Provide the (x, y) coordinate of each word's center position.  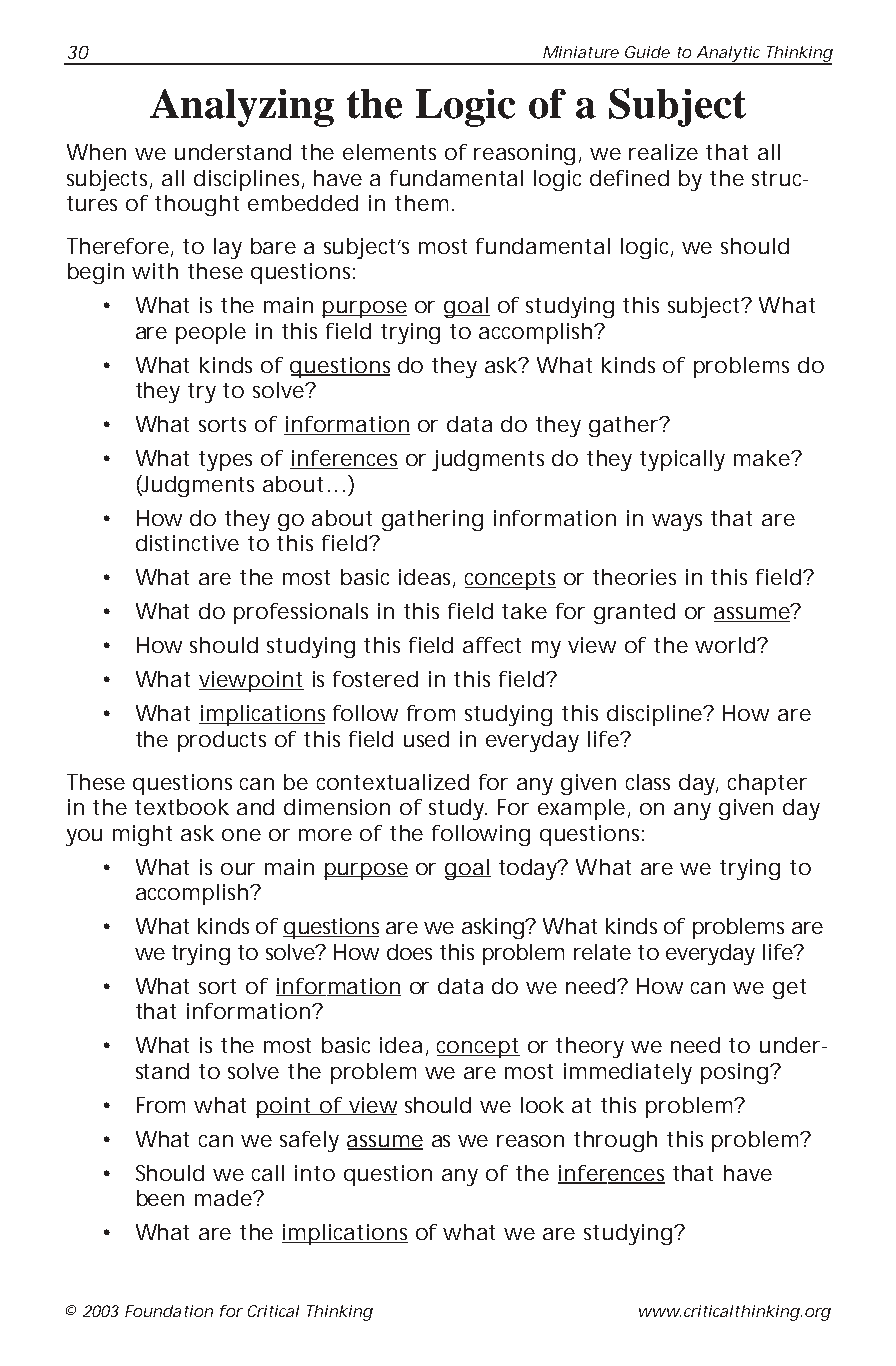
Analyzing (242, 108)
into (315, 1173)
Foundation (169, 1311)
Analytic (728, 55)
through (615, 1141)
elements (389, 152)
